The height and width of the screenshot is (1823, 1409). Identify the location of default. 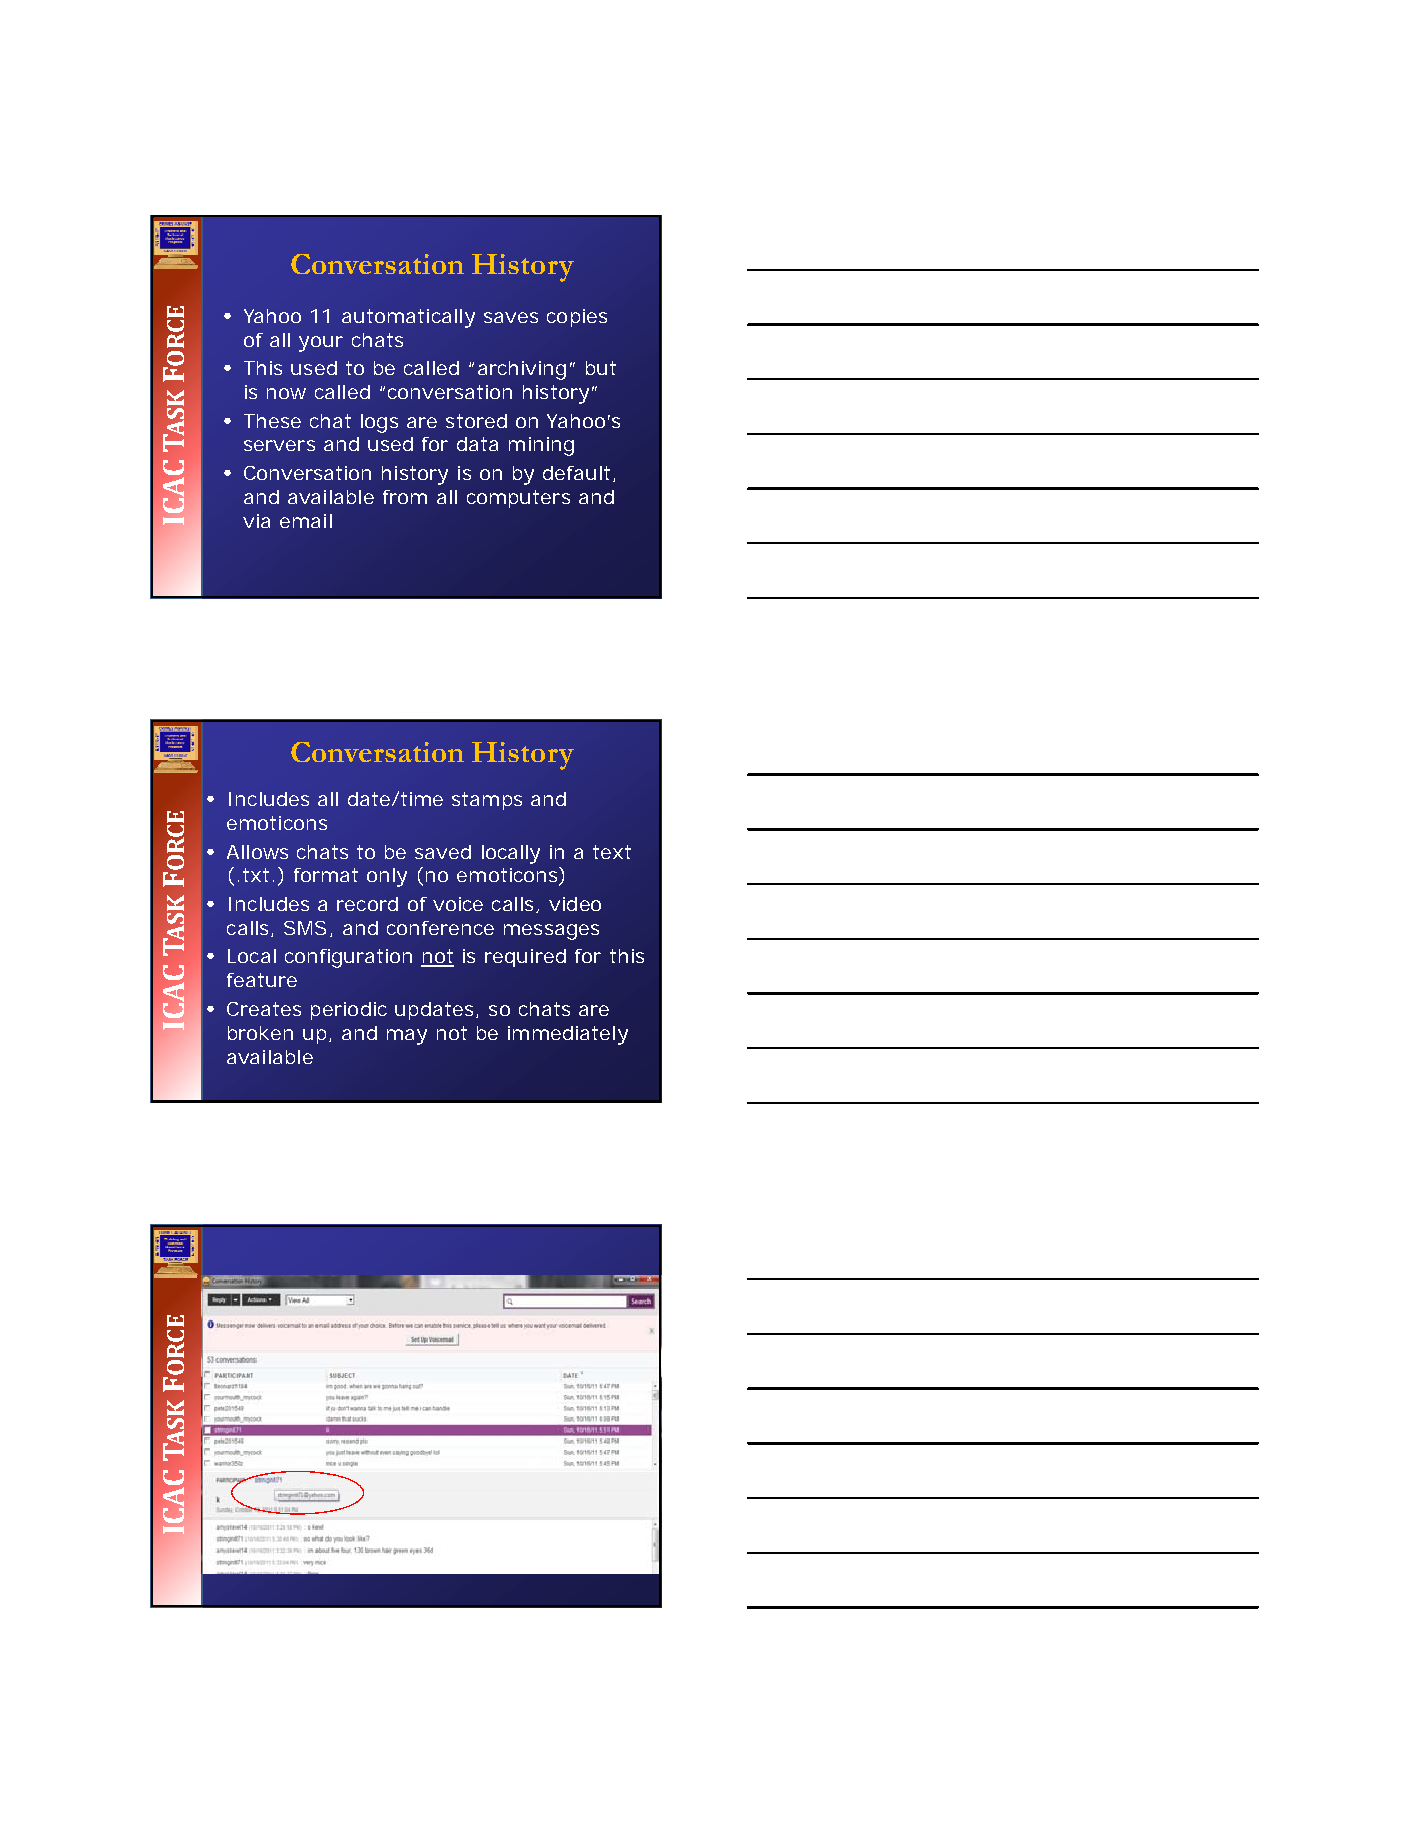
(576, 473).
